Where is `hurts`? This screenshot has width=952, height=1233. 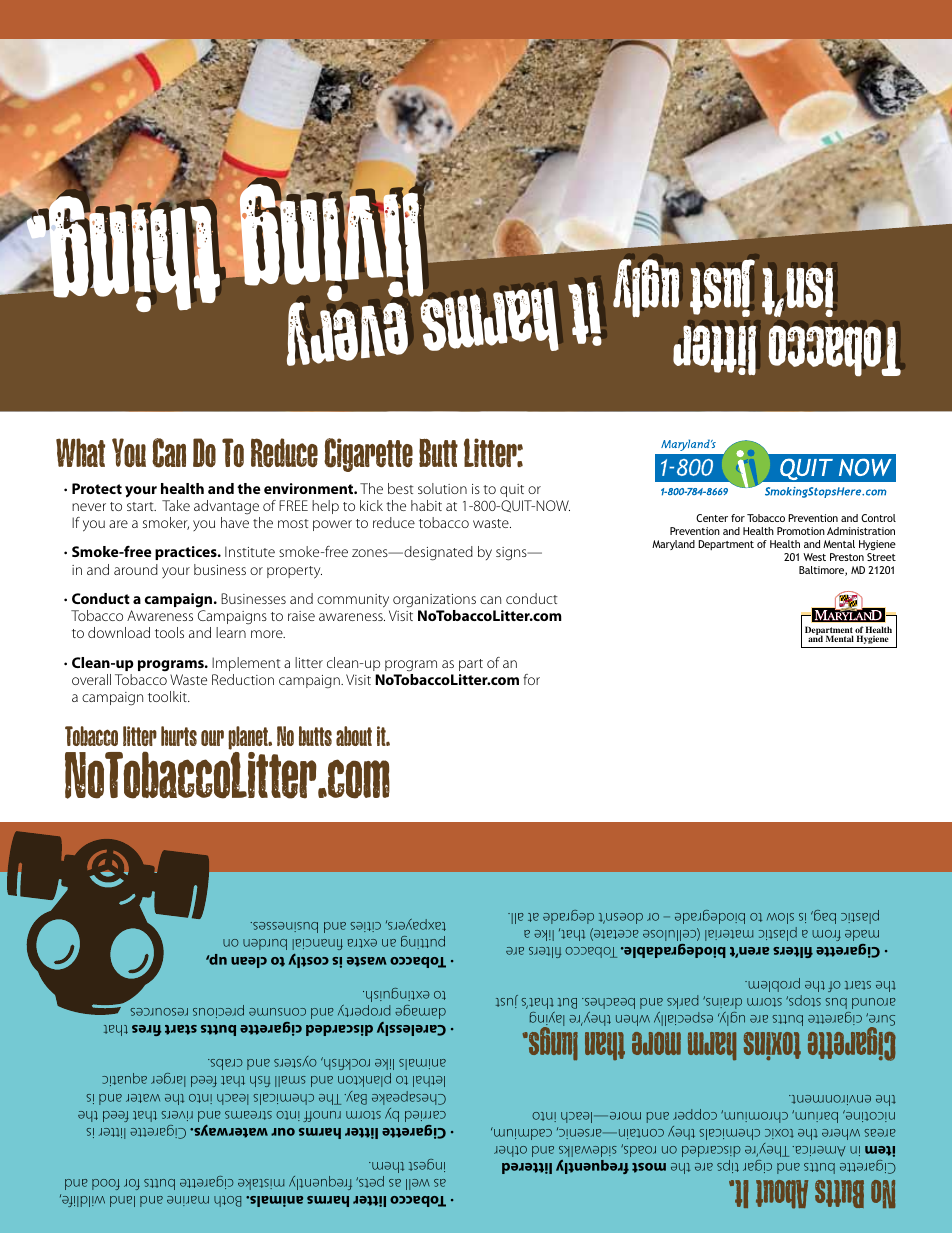 hurts is located at coordinates (179, 736).
